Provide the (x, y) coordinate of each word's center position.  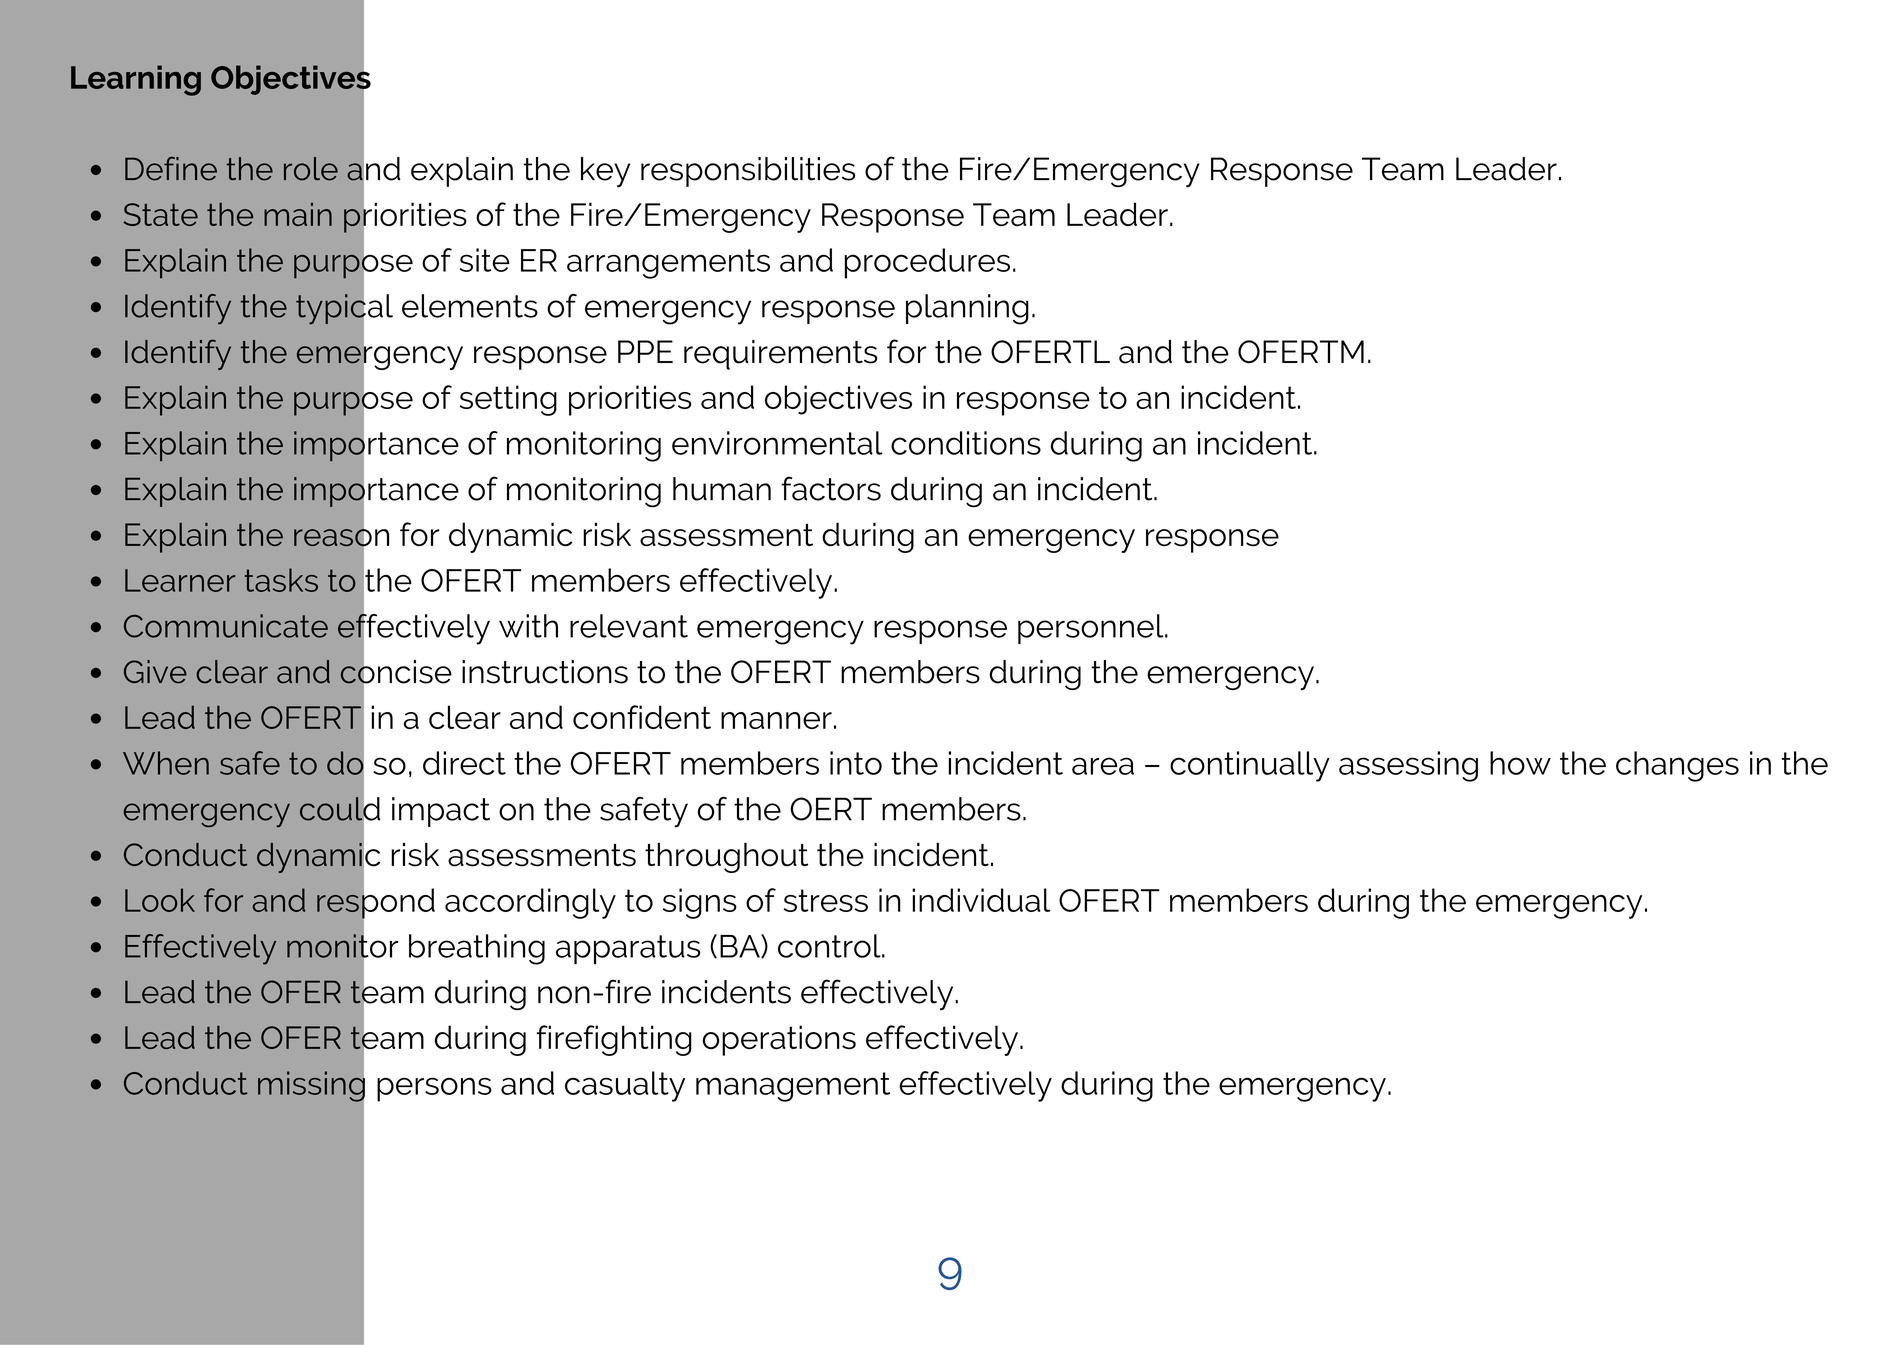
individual (981, 900)
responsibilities (748, 172)
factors (831, 488)
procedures (927, 263)
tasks (281, 580)
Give (155, 672)
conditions (966, 443)
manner (776, 720)
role (311, 169)
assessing (1408, 766)
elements (470, 306)
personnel (1092, 629)
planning (967, 309)
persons (434, 1089)
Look (160, 900)
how (1520, 763)
